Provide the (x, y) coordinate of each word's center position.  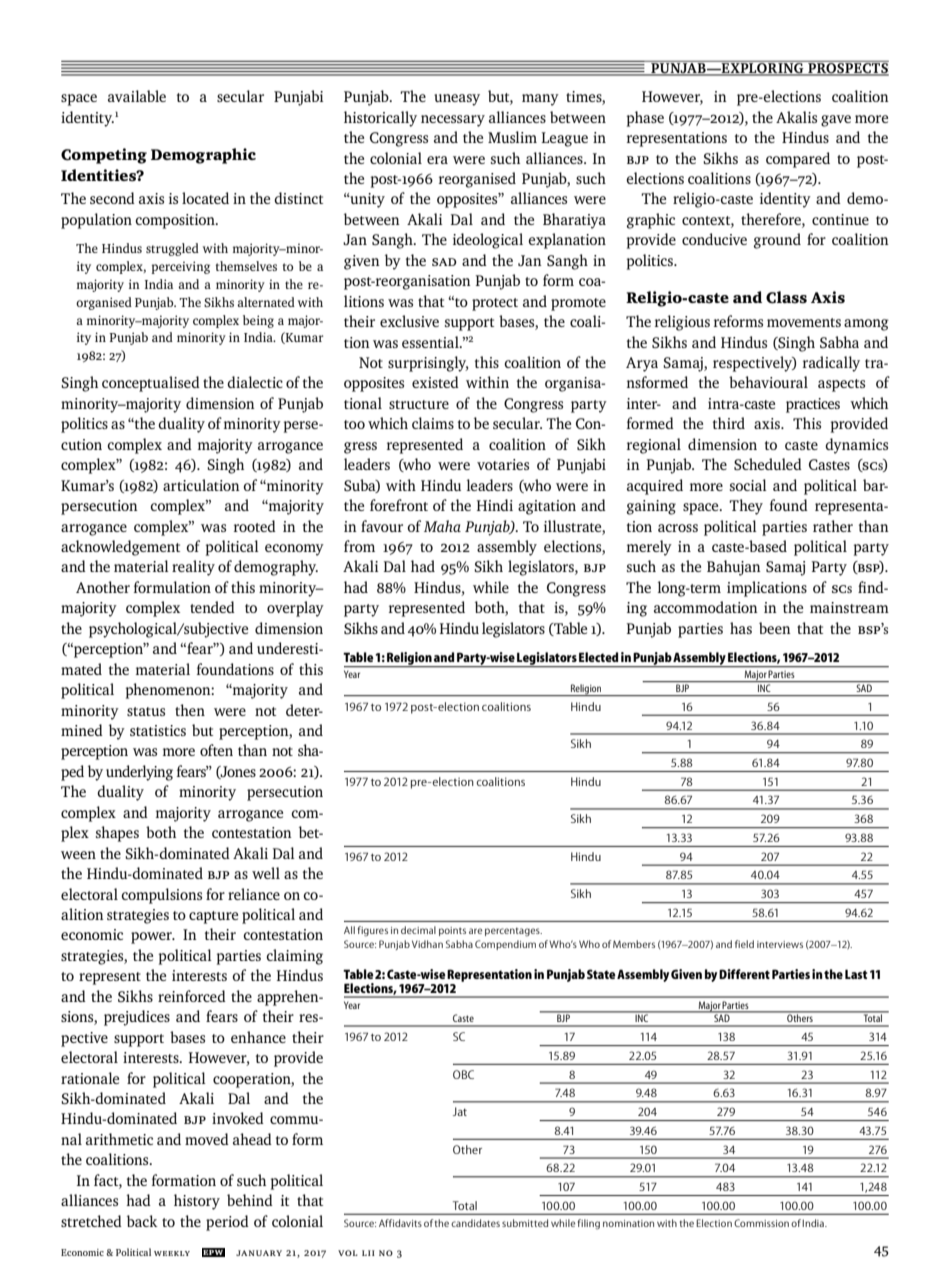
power (152, 938)
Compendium (505, 945)
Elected (599, 657)
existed (435, 382)
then (190, 710)
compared (798, 160)
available (137, 96)
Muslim (512, 137)
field (744, 944)
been (775, 628)
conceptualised (151, 384)
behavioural (768, 382)
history (197, 1202)
